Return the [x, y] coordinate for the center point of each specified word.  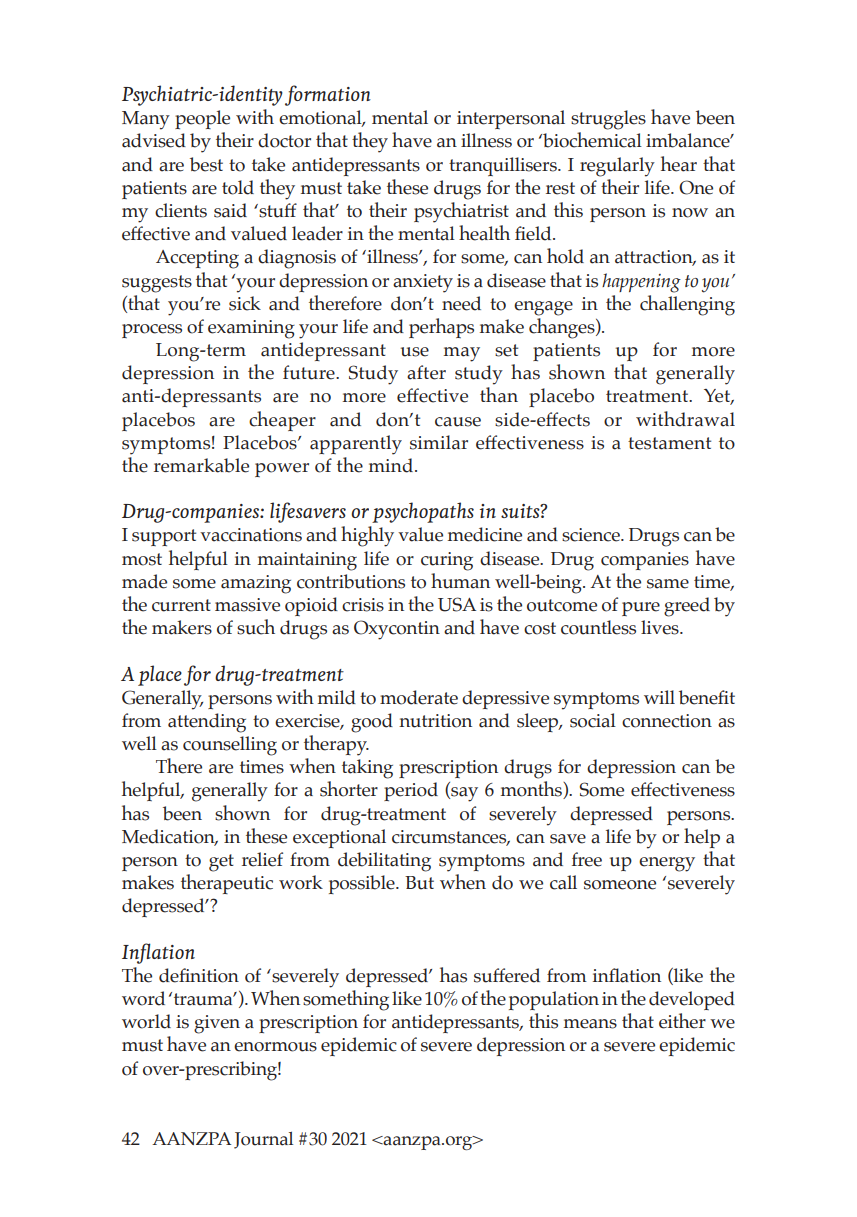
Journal [263, 1140]
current [181, 605]
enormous [275, 1047]
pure [641, 609]
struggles [608, 120]
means [590, 1024]
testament [669, 443]
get [221, 863]
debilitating [384, 862]
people [202, 119]
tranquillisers [504, 166]
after [426, 372]
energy [667, 864]
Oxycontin [397, 630]
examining [251, 329]
